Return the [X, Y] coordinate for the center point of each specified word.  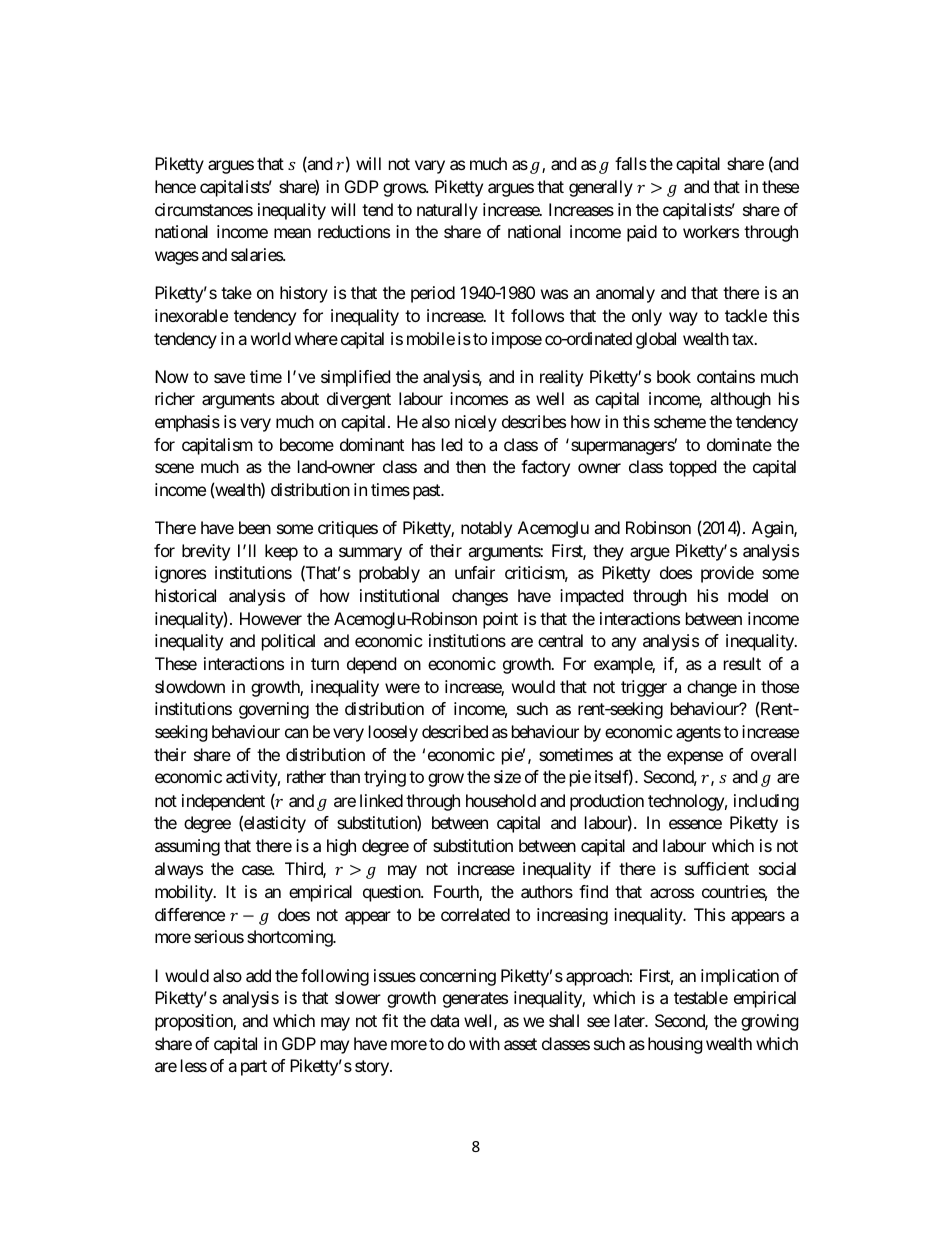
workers [711, 231]
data [444, 1020]
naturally [447, 211]
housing [675, 1045]
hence [175, 186]
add [258, 975]
